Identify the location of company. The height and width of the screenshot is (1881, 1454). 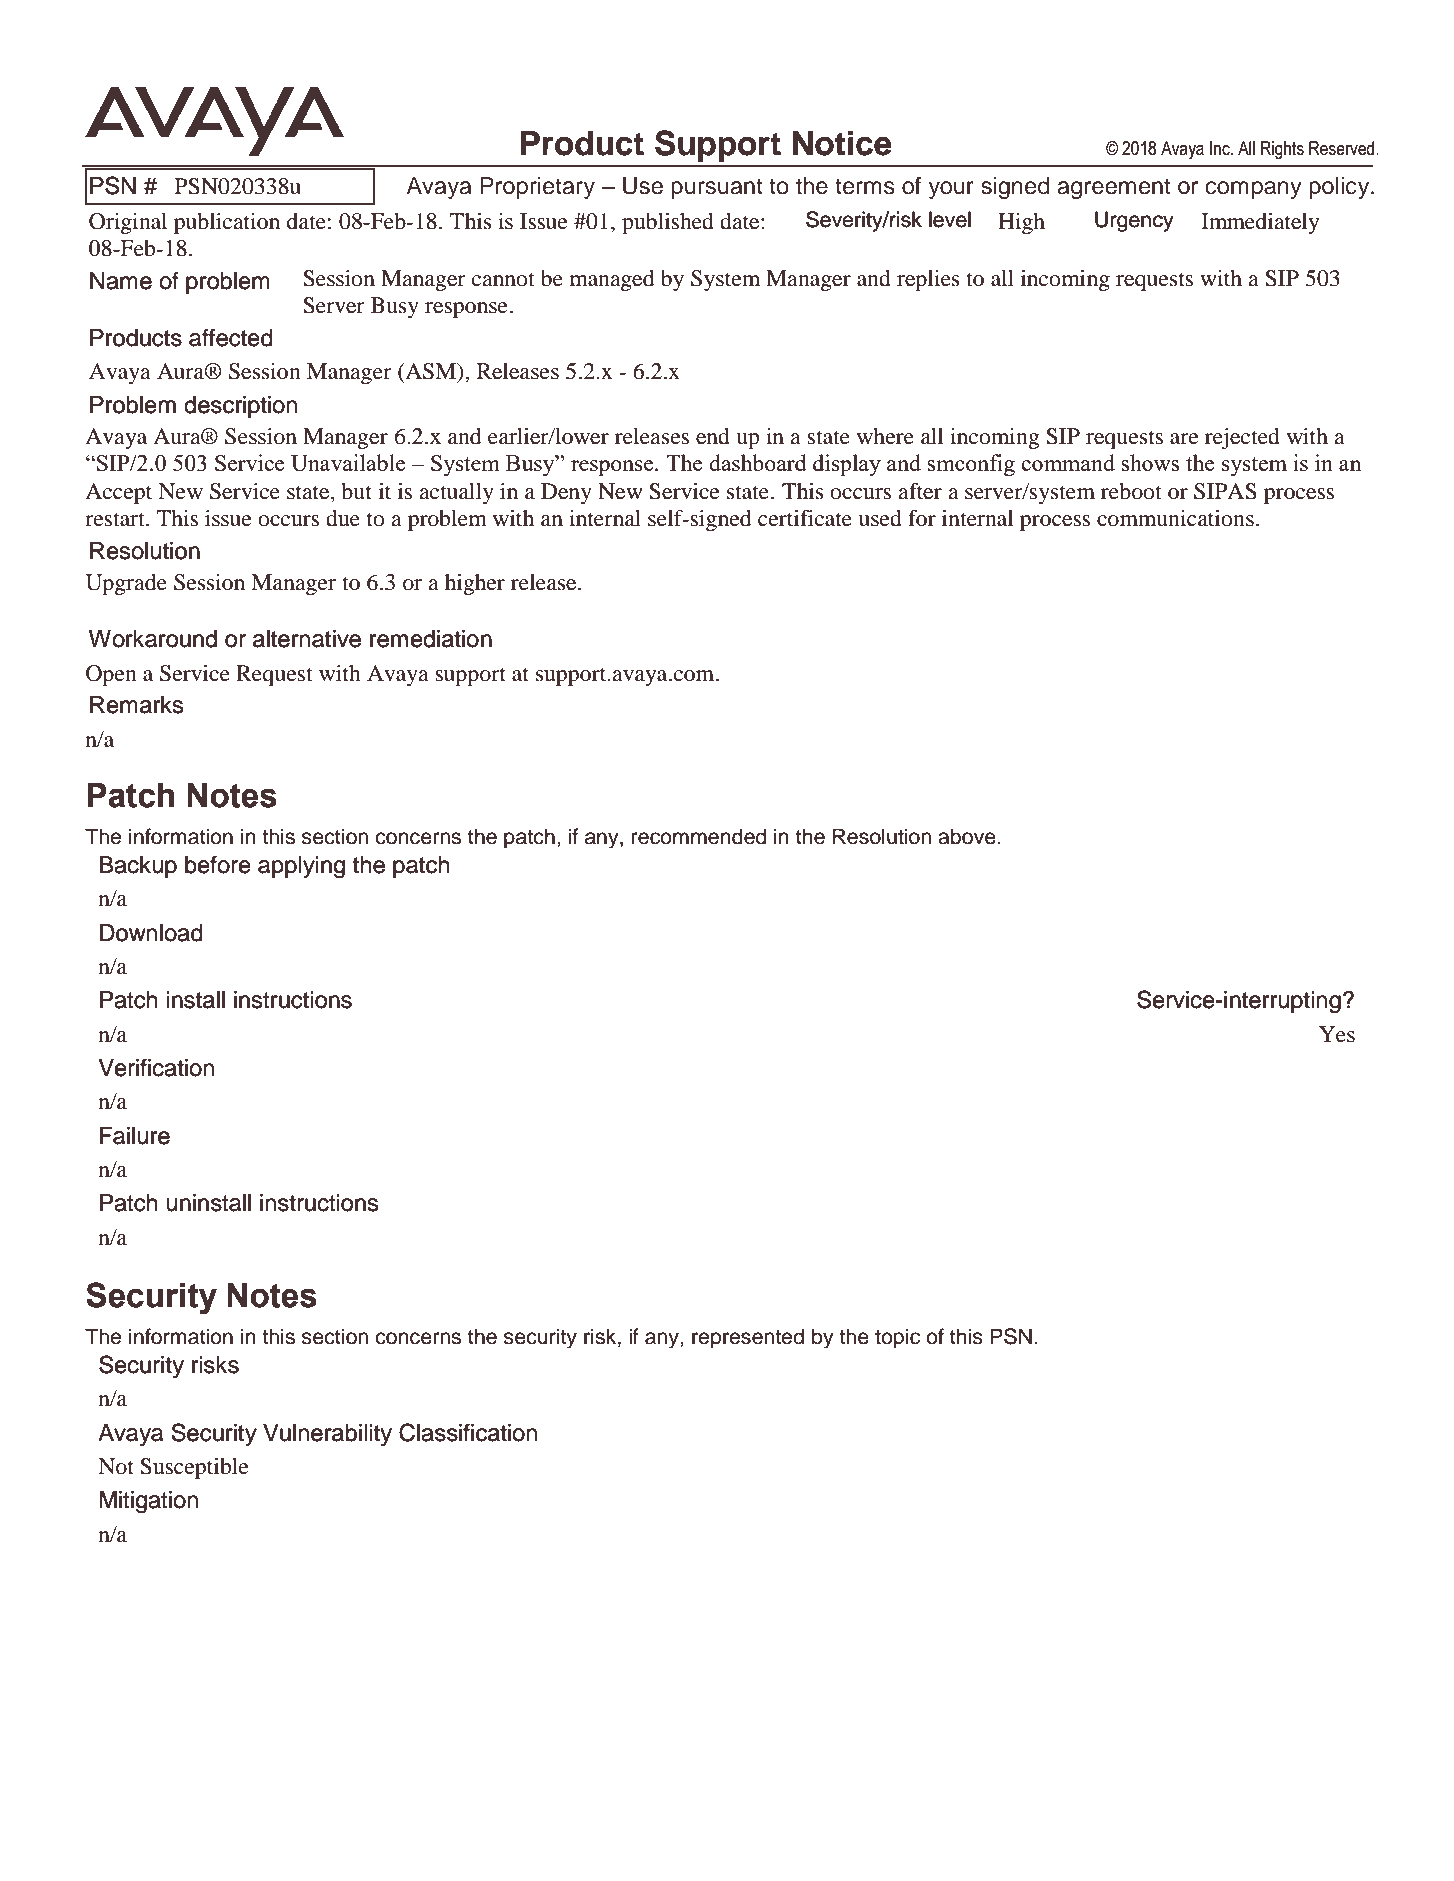
(1253, 190).
